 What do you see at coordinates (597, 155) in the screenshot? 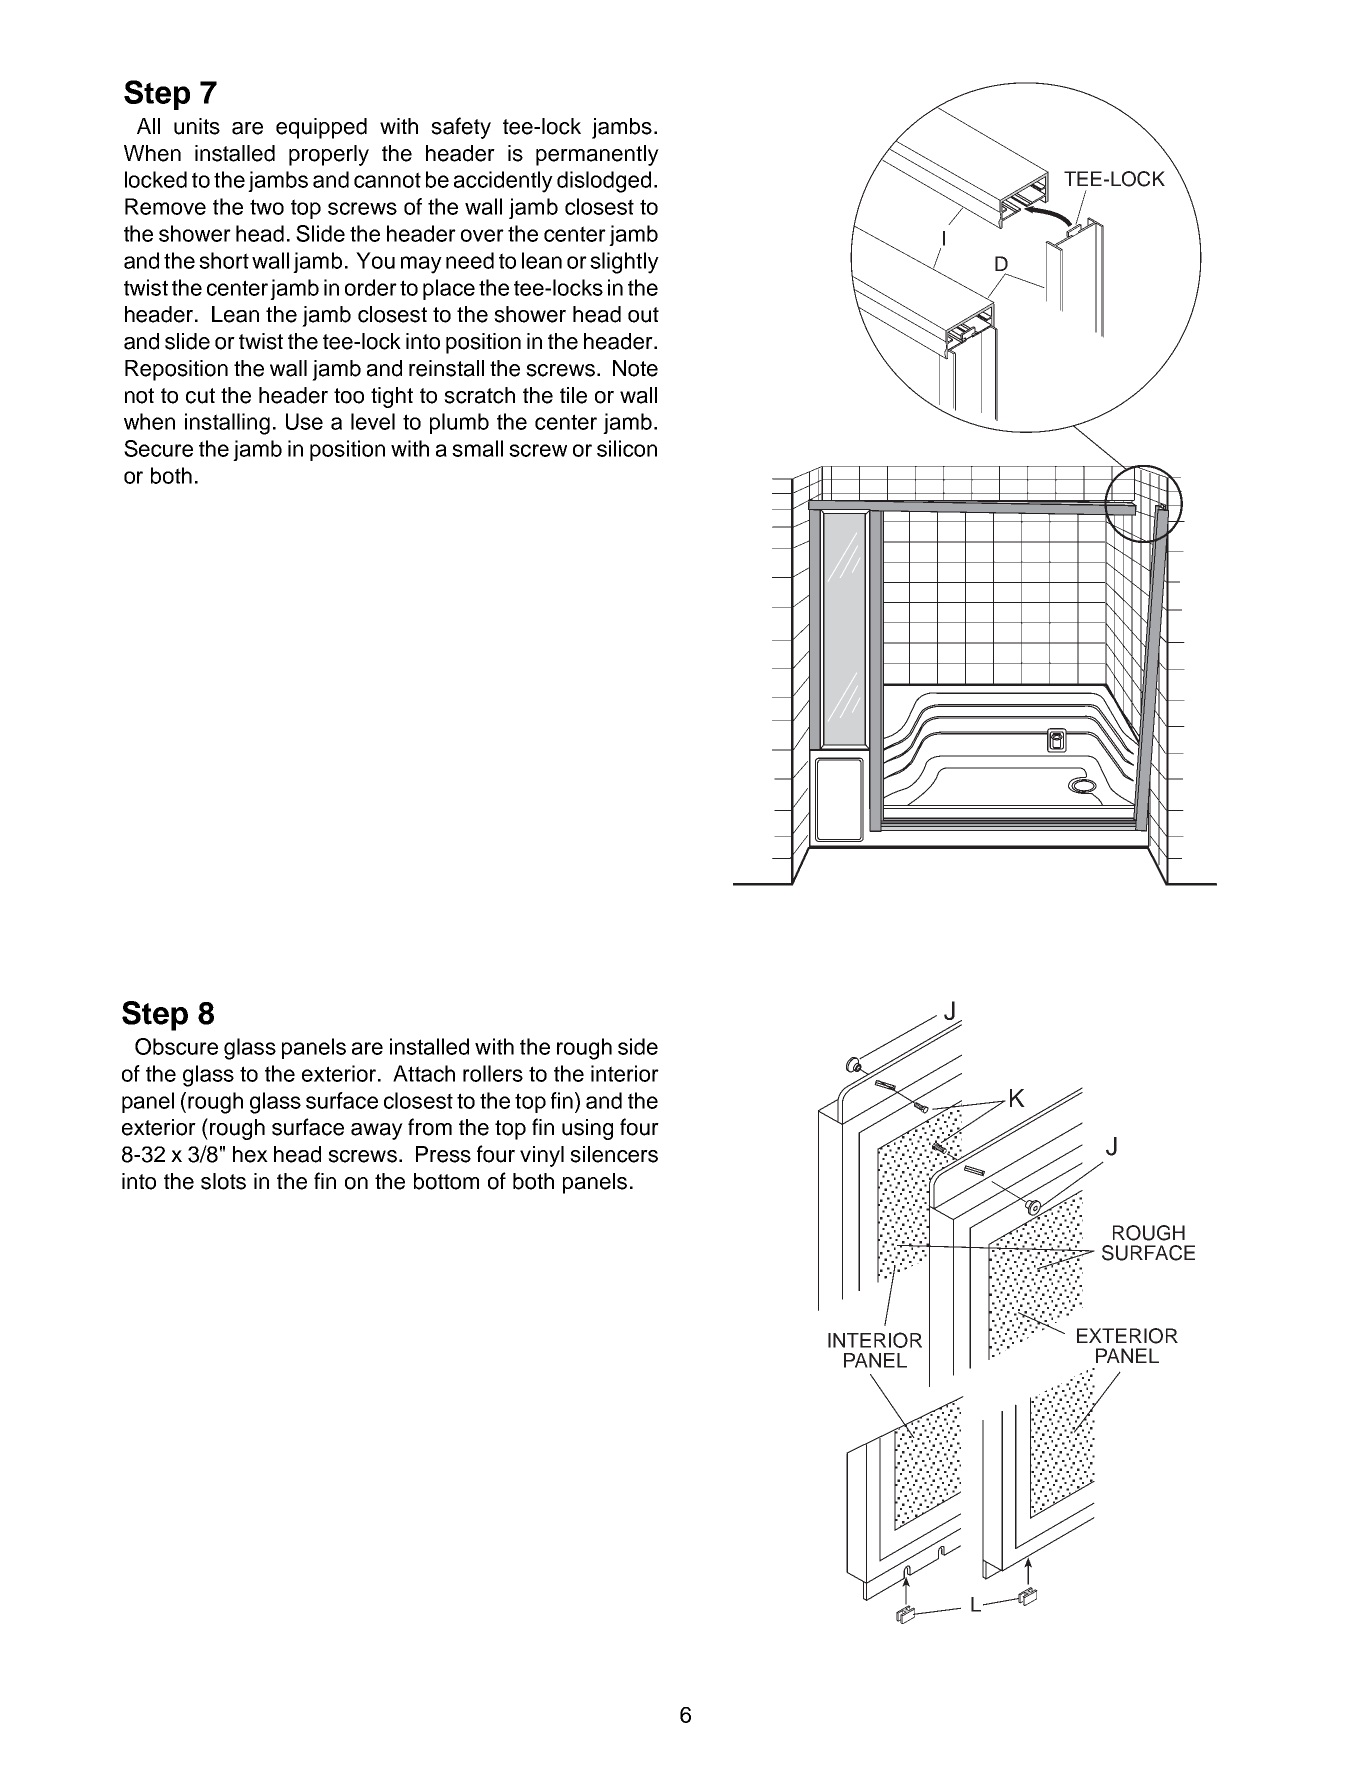
I see `permanently` at bounding box center [597, 155].
